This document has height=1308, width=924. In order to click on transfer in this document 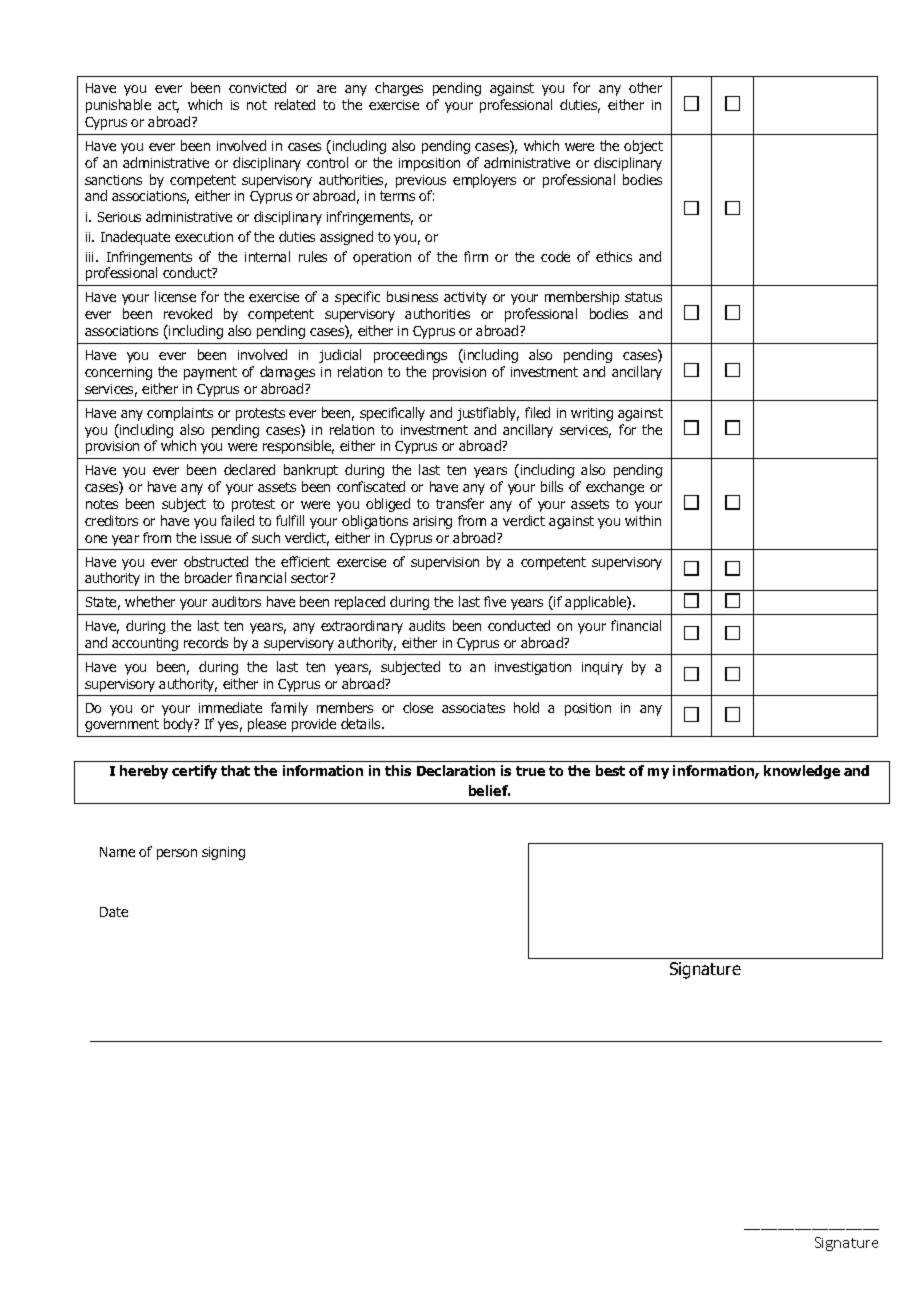, I will do `click(460, 503)`.
